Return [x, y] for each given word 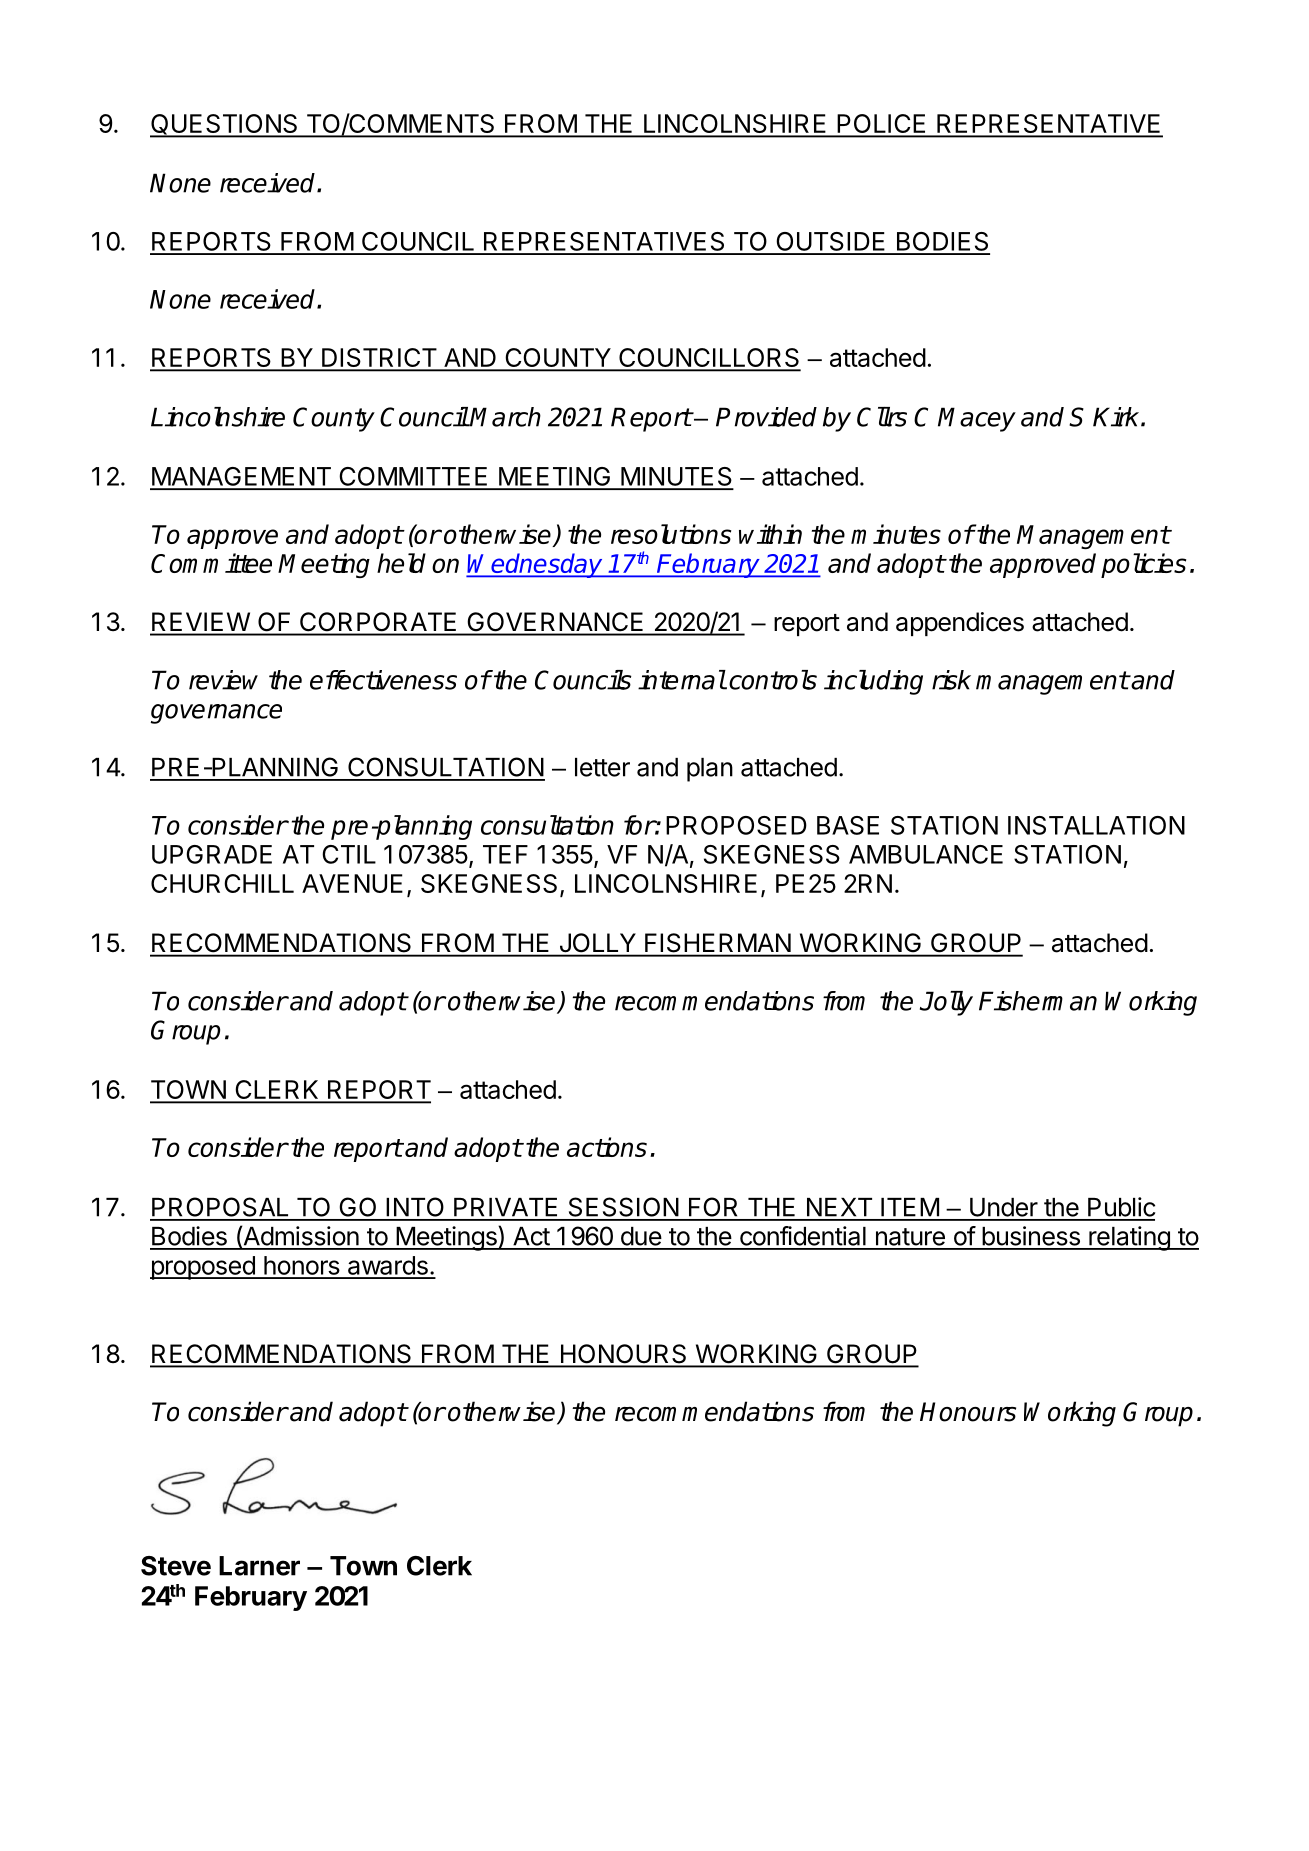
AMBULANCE [926, 854]
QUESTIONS [225, 125]
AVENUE [352, 883]
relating [1129, 1238]
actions [607, 1147]
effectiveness [383, 680]
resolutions [671, 534]
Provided [766, 417]
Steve [176, 1566]
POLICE [882, 125]
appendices [960, 624]
